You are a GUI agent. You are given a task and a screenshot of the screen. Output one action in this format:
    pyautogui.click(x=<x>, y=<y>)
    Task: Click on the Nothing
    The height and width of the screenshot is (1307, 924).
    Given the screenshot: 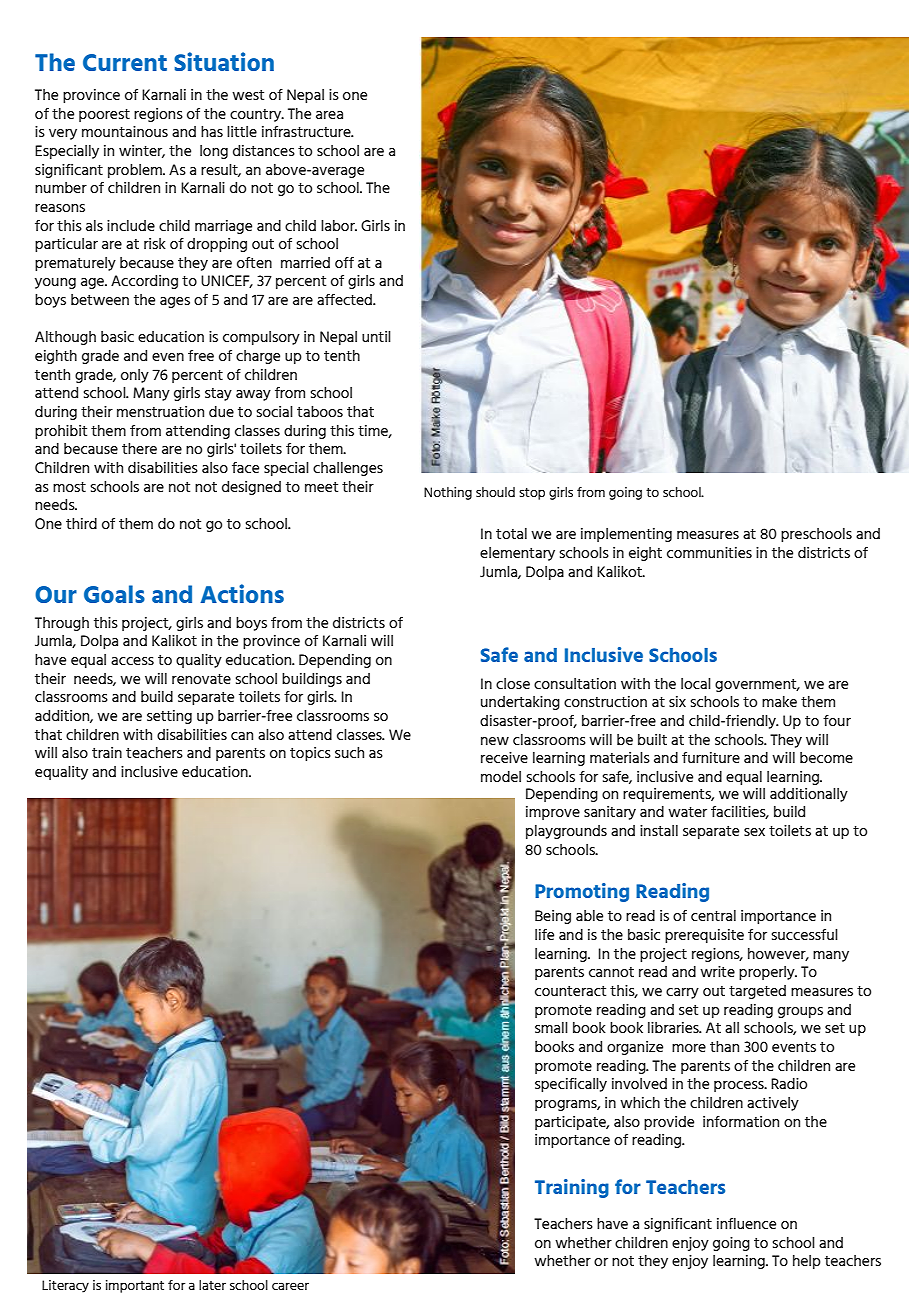 What is the action you would take?
    pyautogui.click(x=448, y=493)
